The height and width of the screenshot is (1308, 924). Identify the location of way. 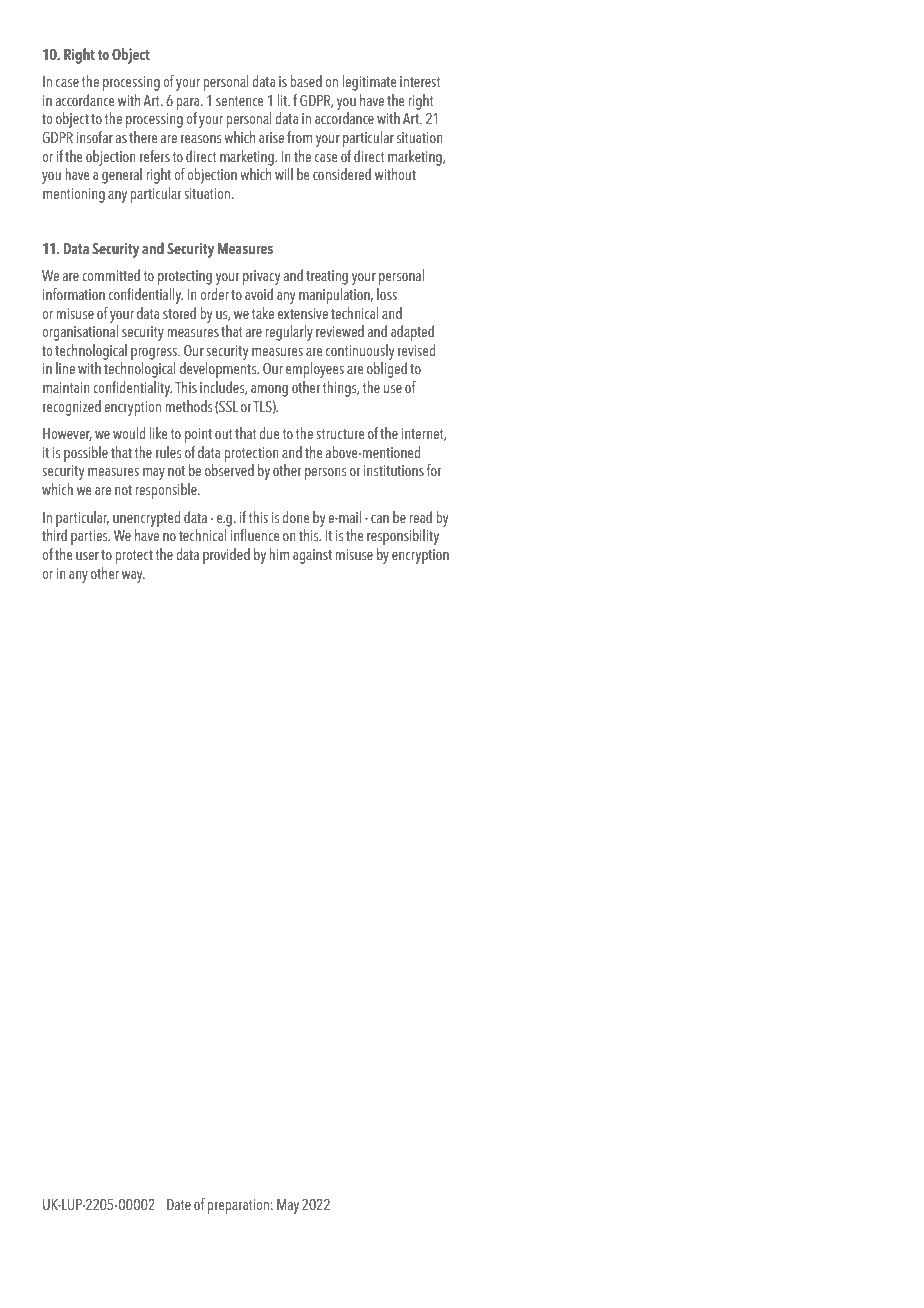
(133, 577).
